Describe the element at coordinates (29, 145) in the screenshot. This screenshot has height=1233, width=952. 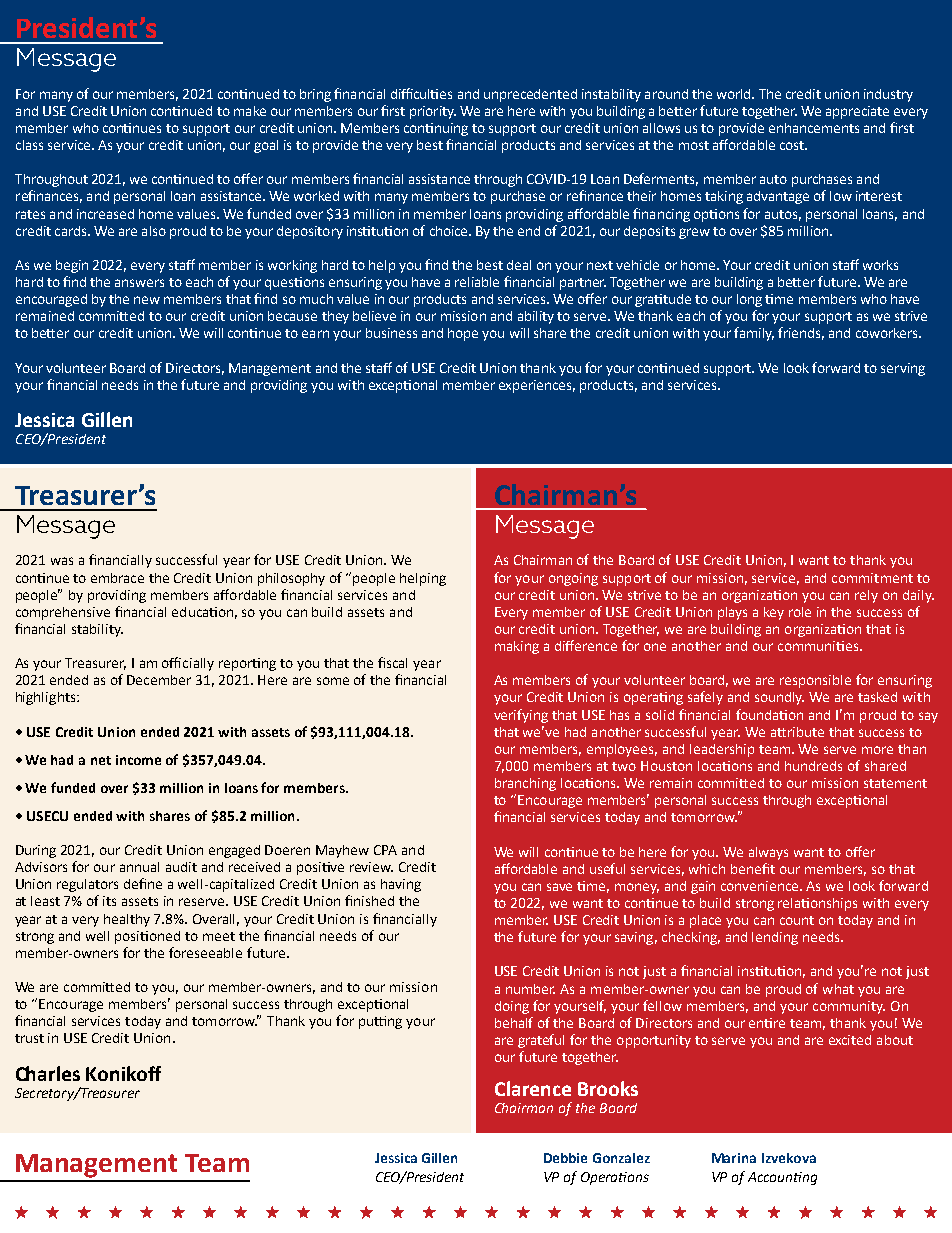
I see `class` at that location.
